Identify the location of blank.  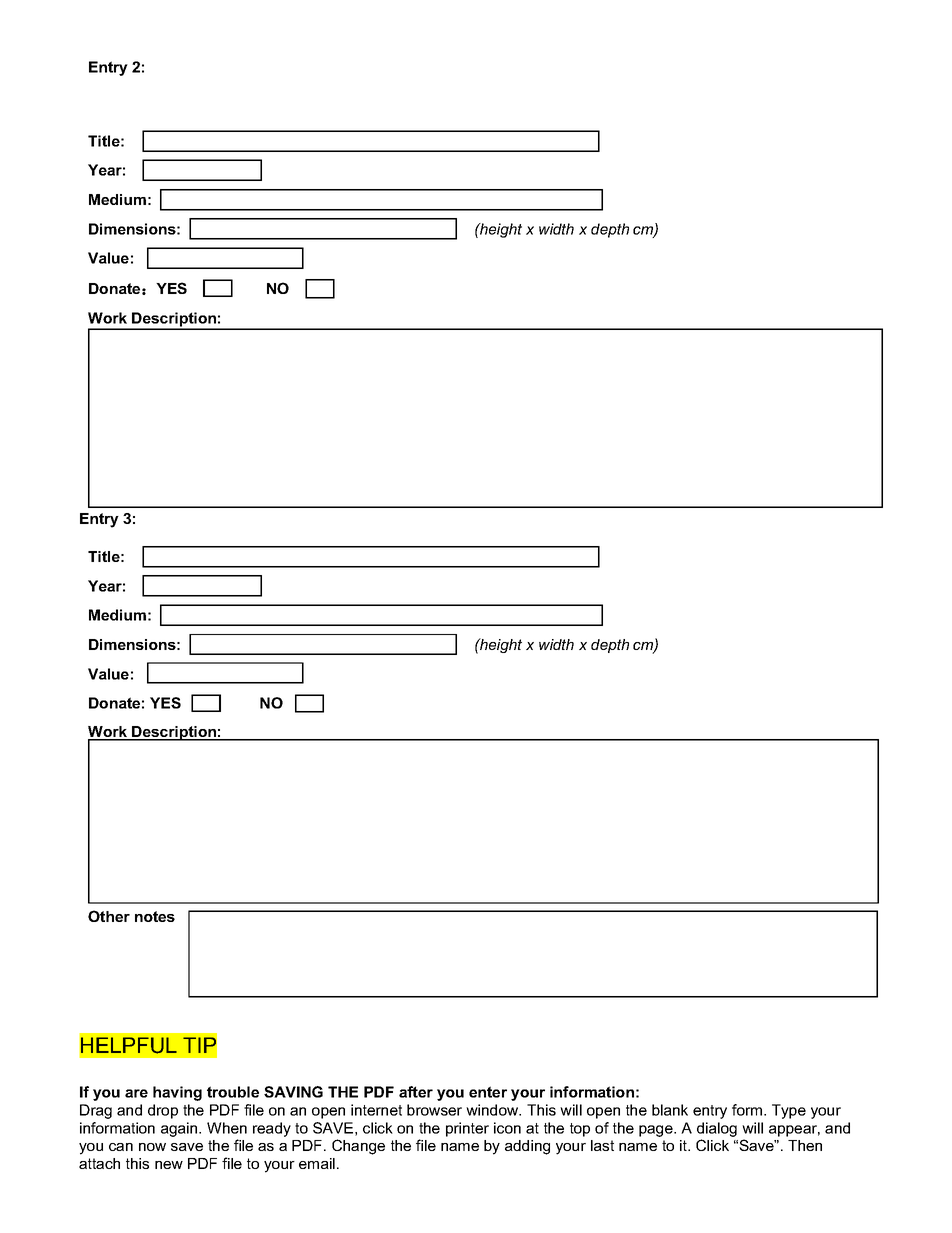
(670, 1110).
